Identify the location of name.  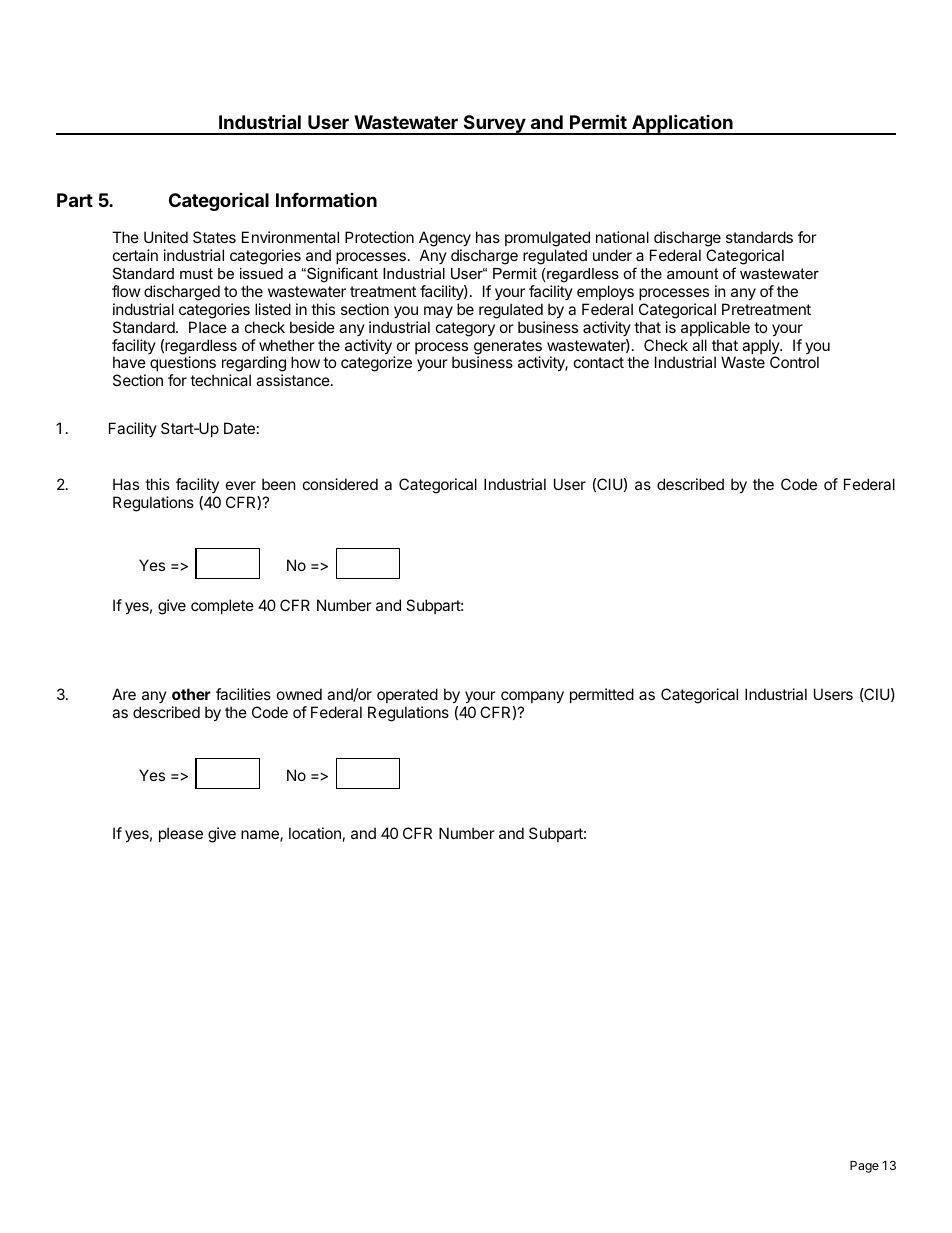
(261, 836).
